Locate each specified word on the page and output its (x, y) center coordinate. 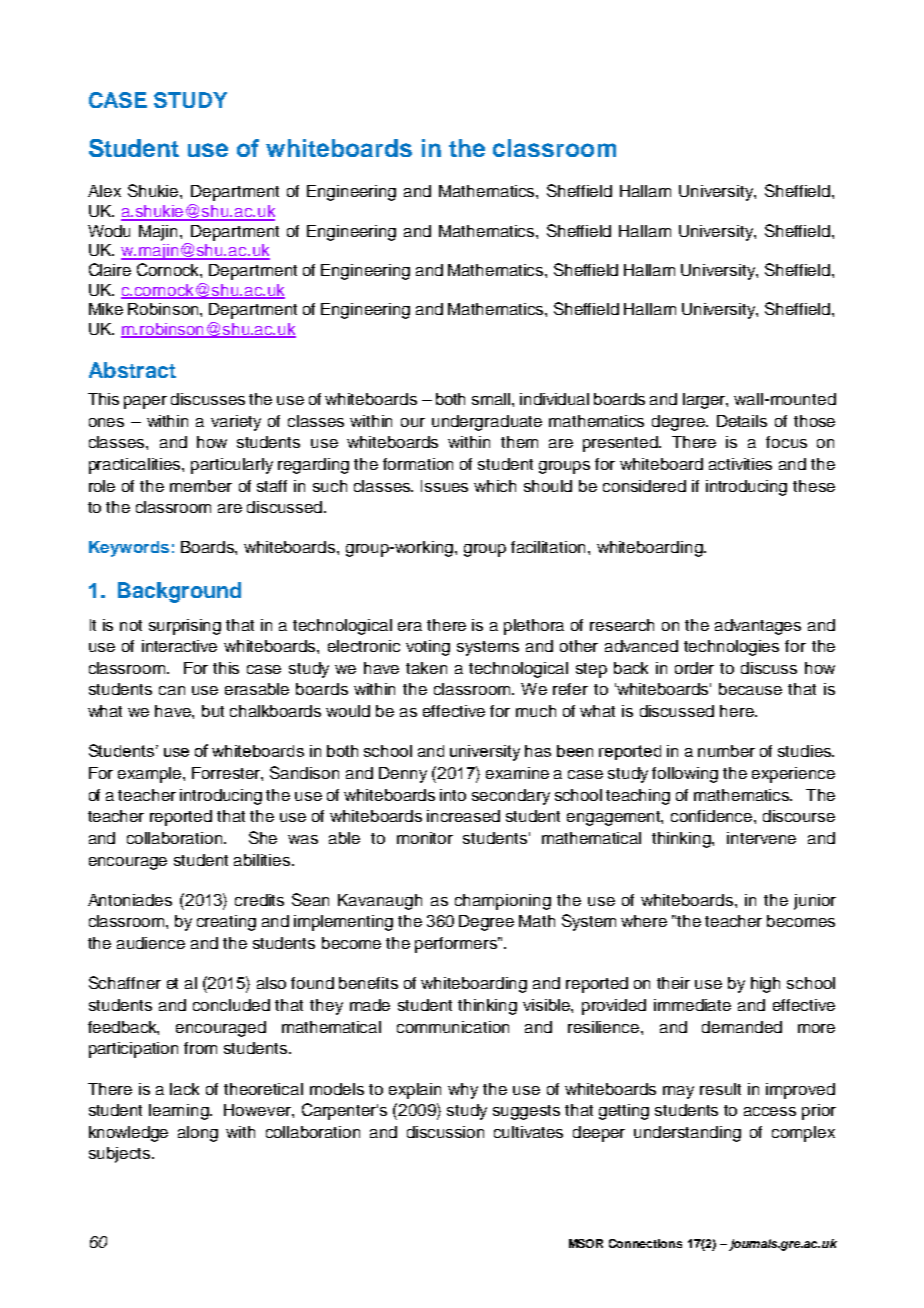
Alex (104, 191)
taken (426, 668)
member (201, 486)
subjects (121, 1155)
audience (151, 943)
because (750, 689)
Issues (444, 486)
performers (457, 945)
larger (705, 401)
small (492, 399)
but (213, 711)
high (765, 985)
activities (740, 464)
